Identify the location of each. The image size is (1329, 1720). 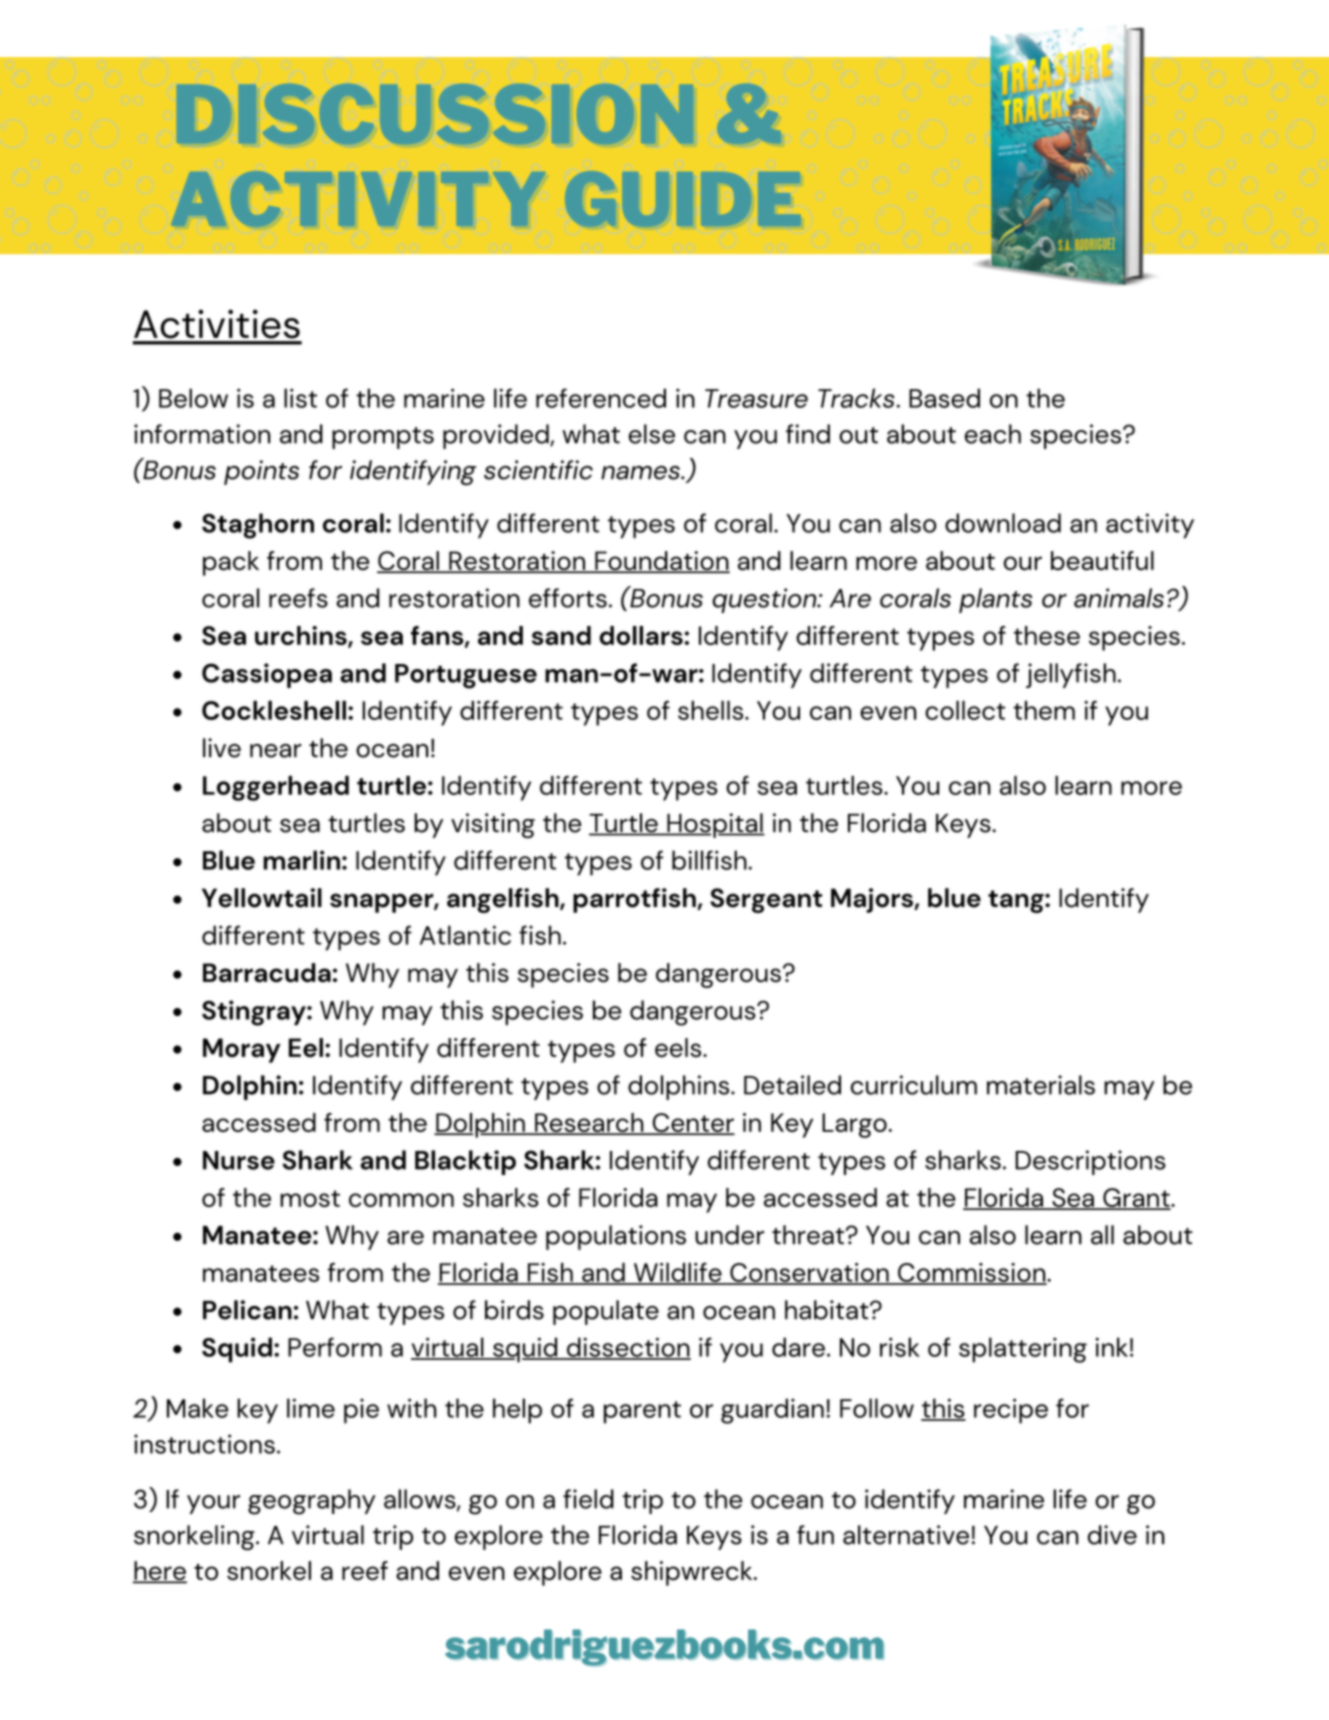
(993, 434).
